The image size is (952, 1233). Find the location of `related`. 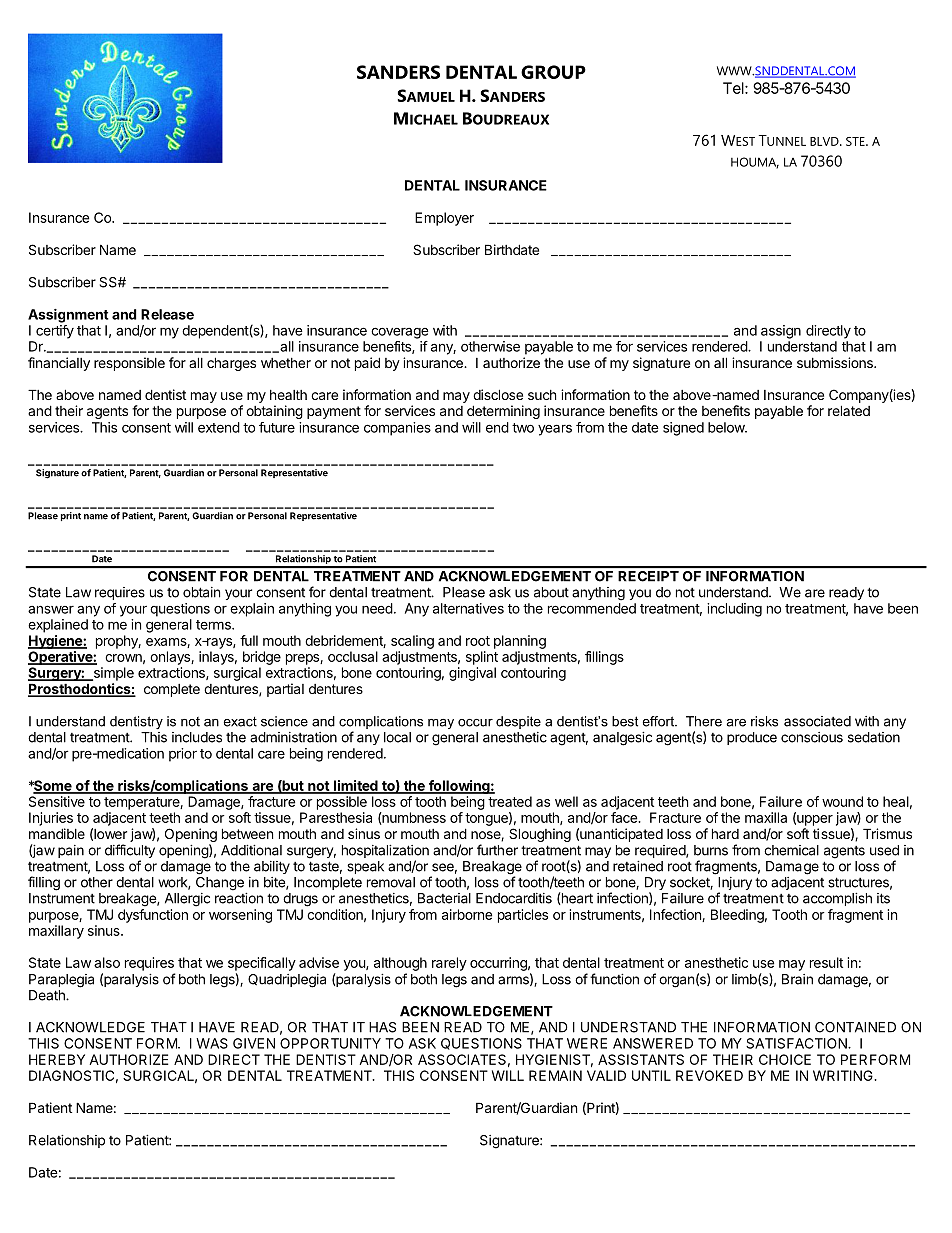

related is located at coordinates (849, 410).
